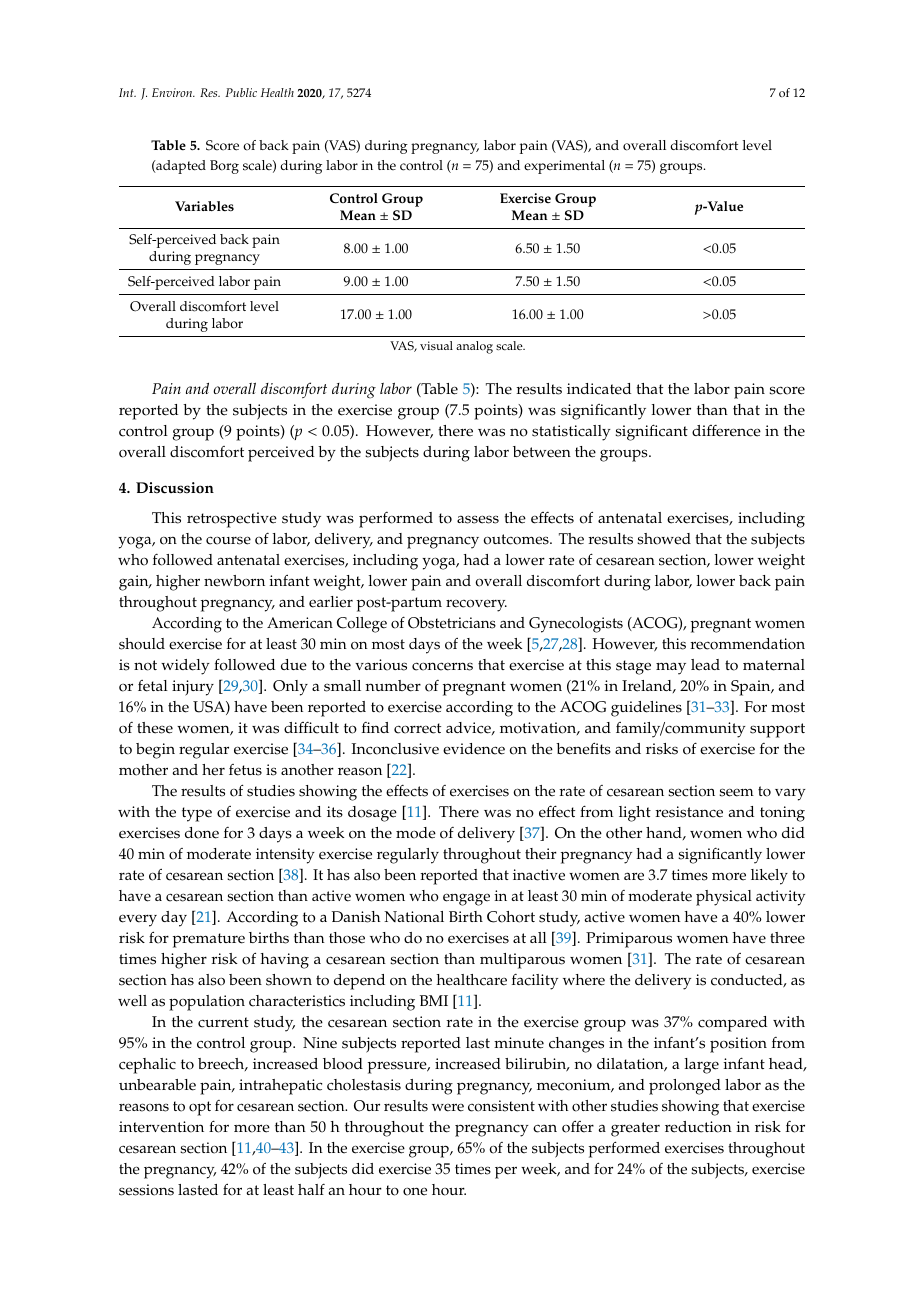 The width and height of the page is (924, 1308). I want to click on Obstetricians, so click(452, 623).
